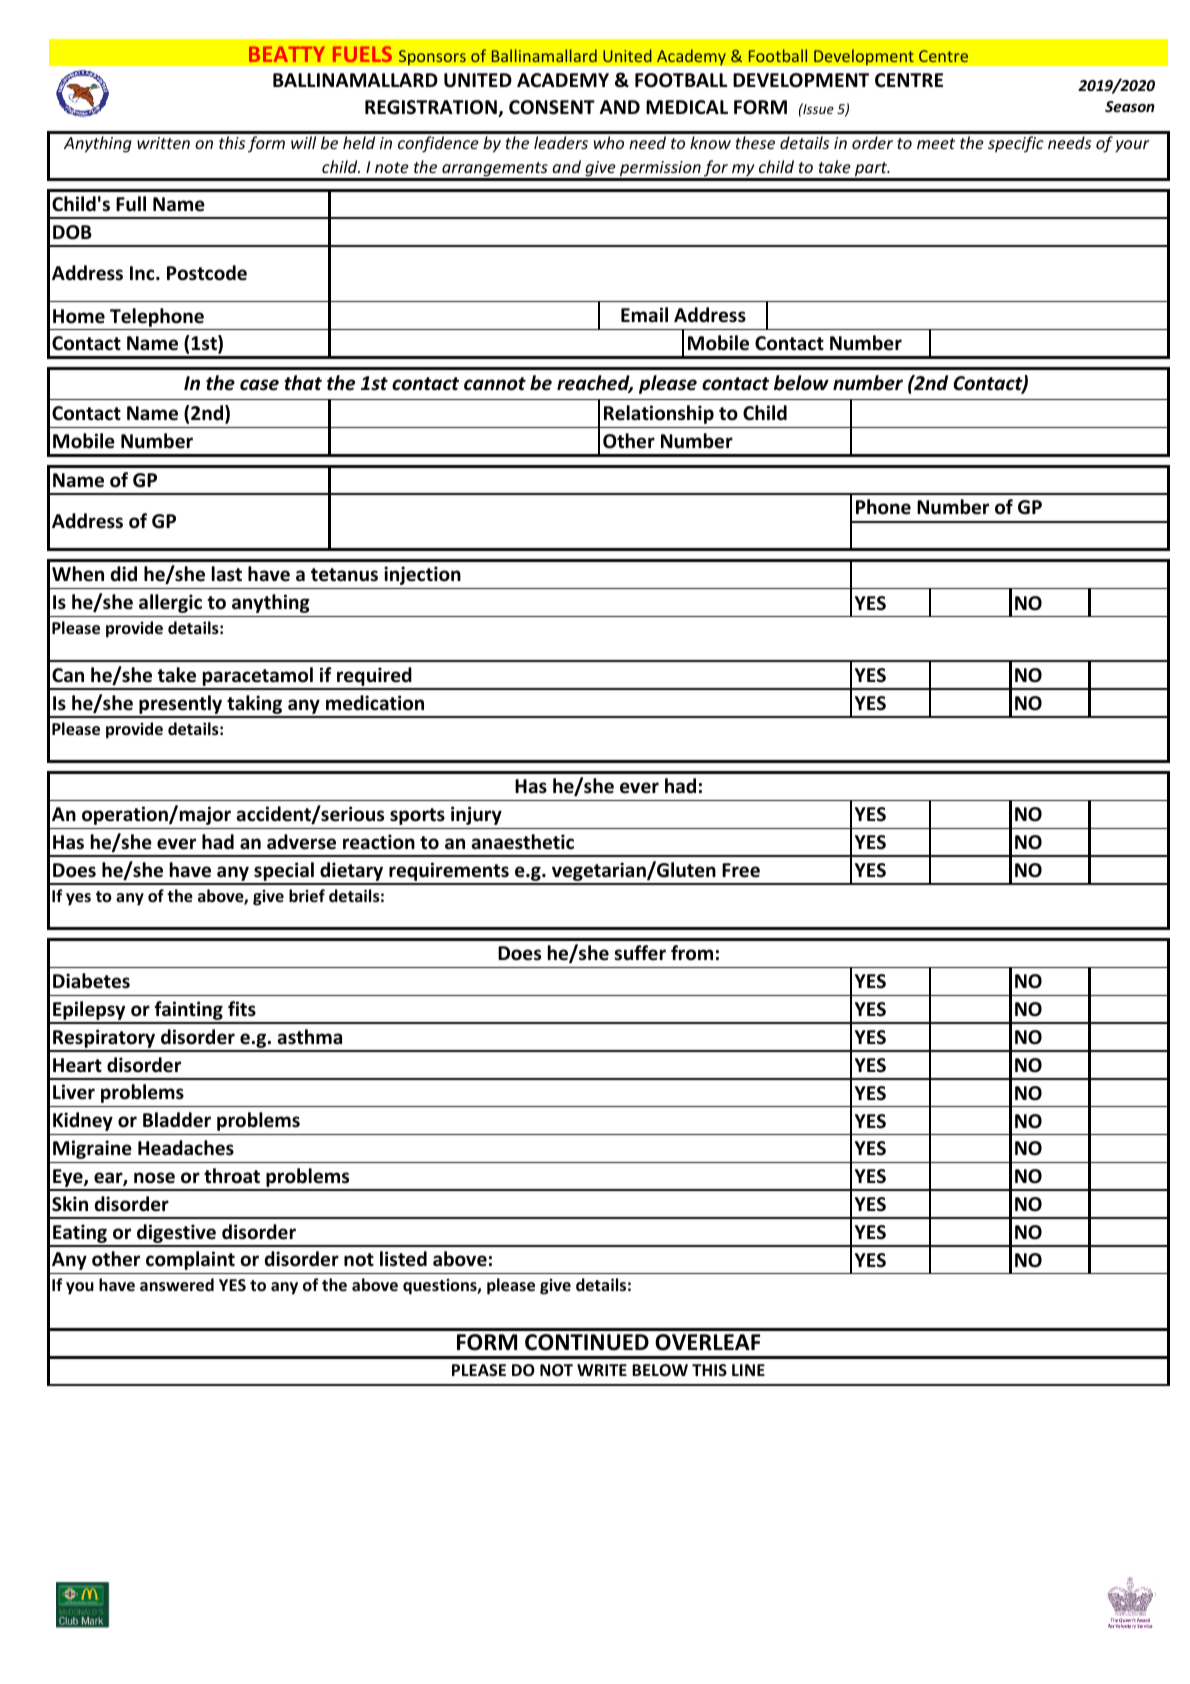  What do you see at coordinates (936, 143) in the page?
I see `meet` at bounding box center [936, 143].
